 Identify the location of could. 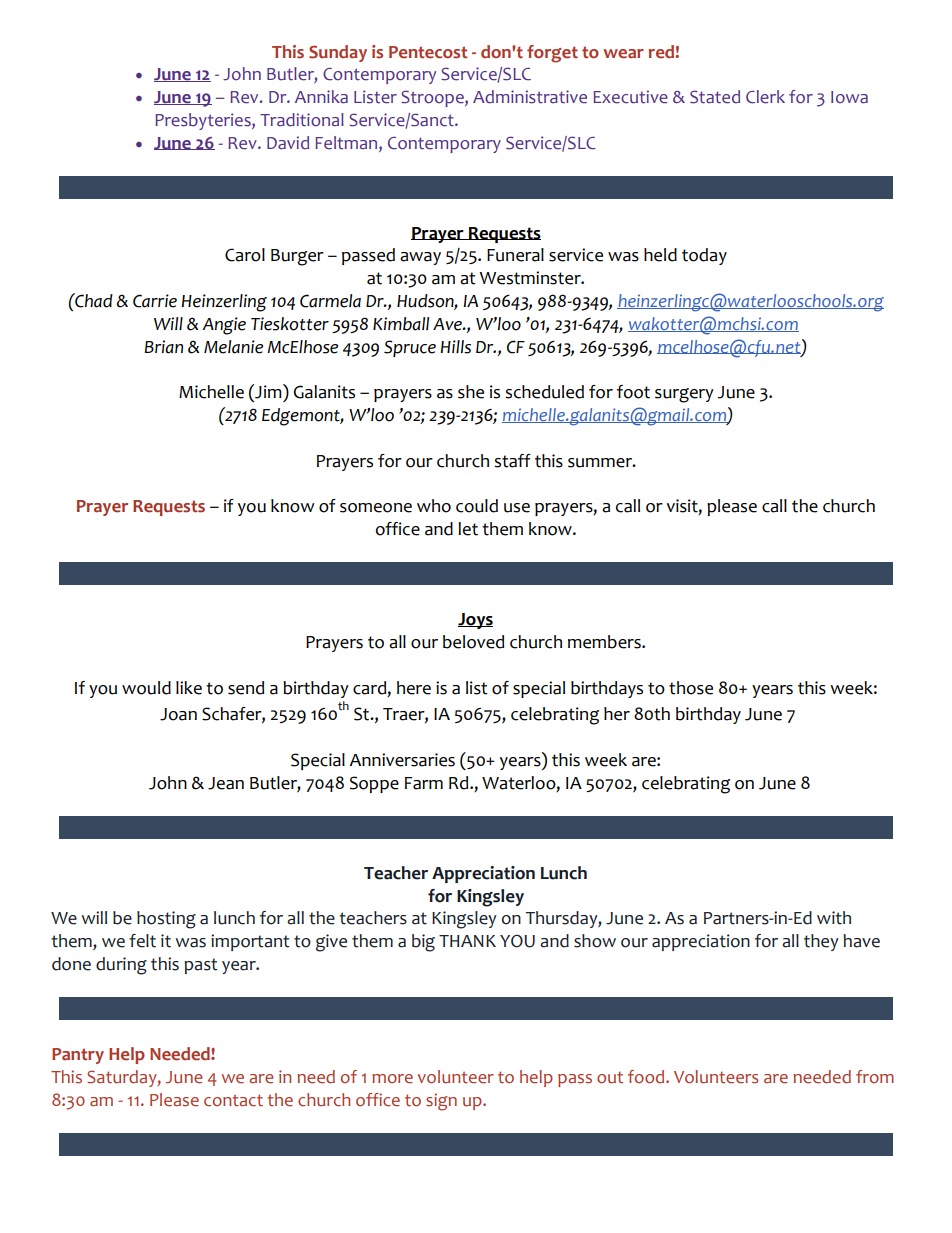
(477, 506).
